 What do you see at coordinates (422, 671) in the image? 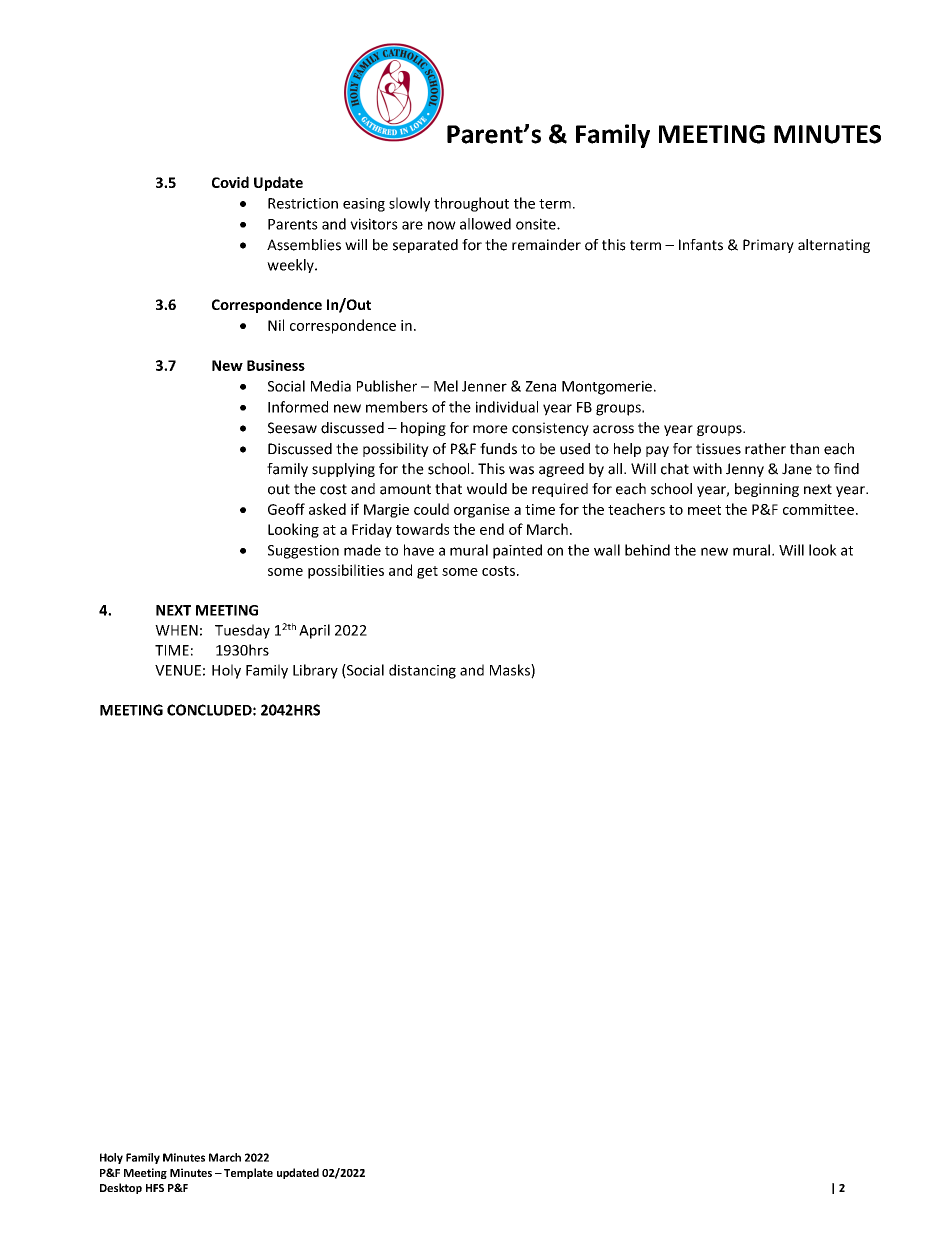
I see `distancing` at bounding box center [422, 671].
